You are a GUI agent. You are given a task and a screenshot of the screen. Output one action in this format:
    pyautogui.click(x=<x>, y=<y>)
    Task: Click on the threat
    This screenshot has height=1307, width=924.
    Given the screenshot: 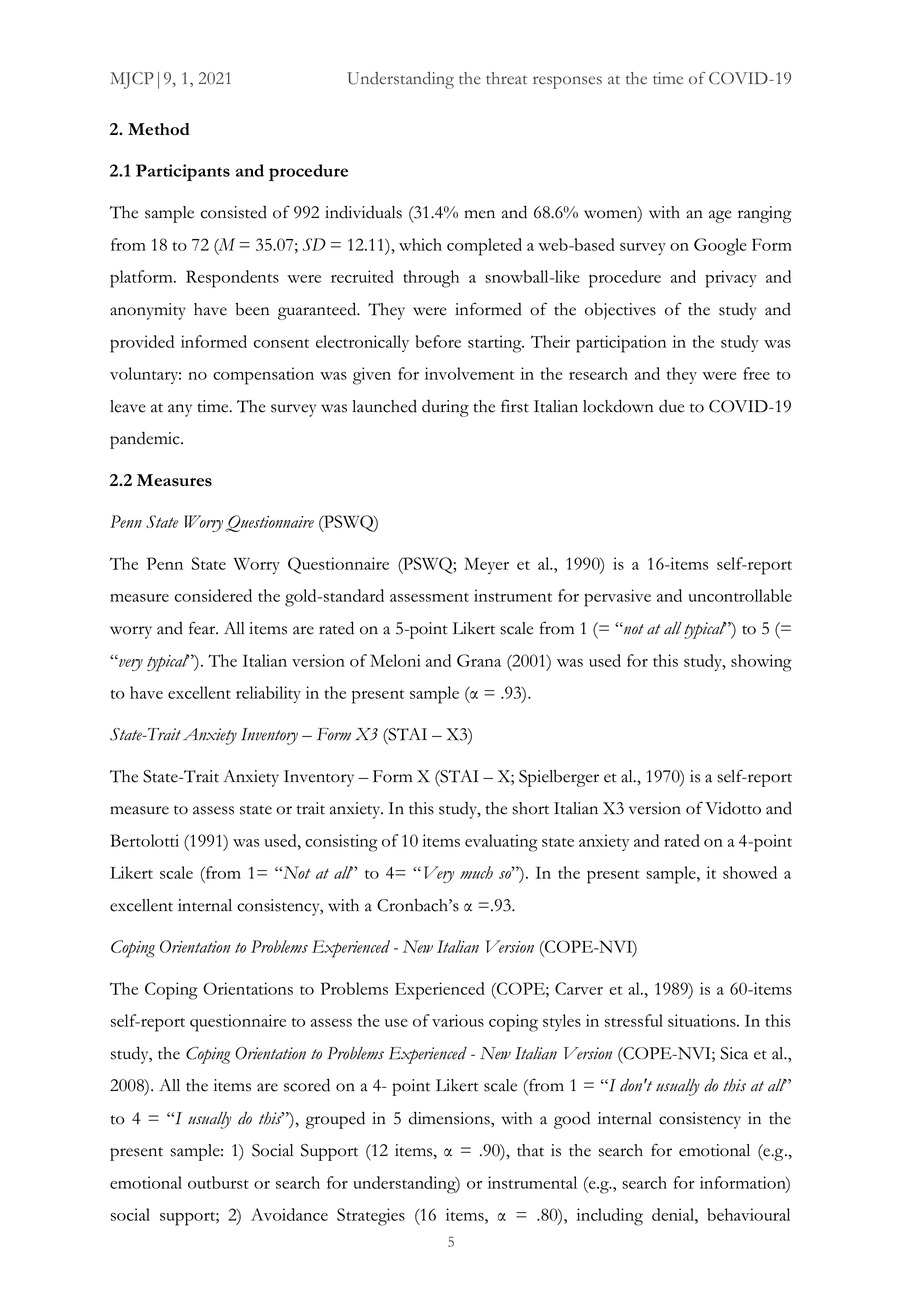 What is the action you would take?
    pyautogui.click(x=506, y=78)
